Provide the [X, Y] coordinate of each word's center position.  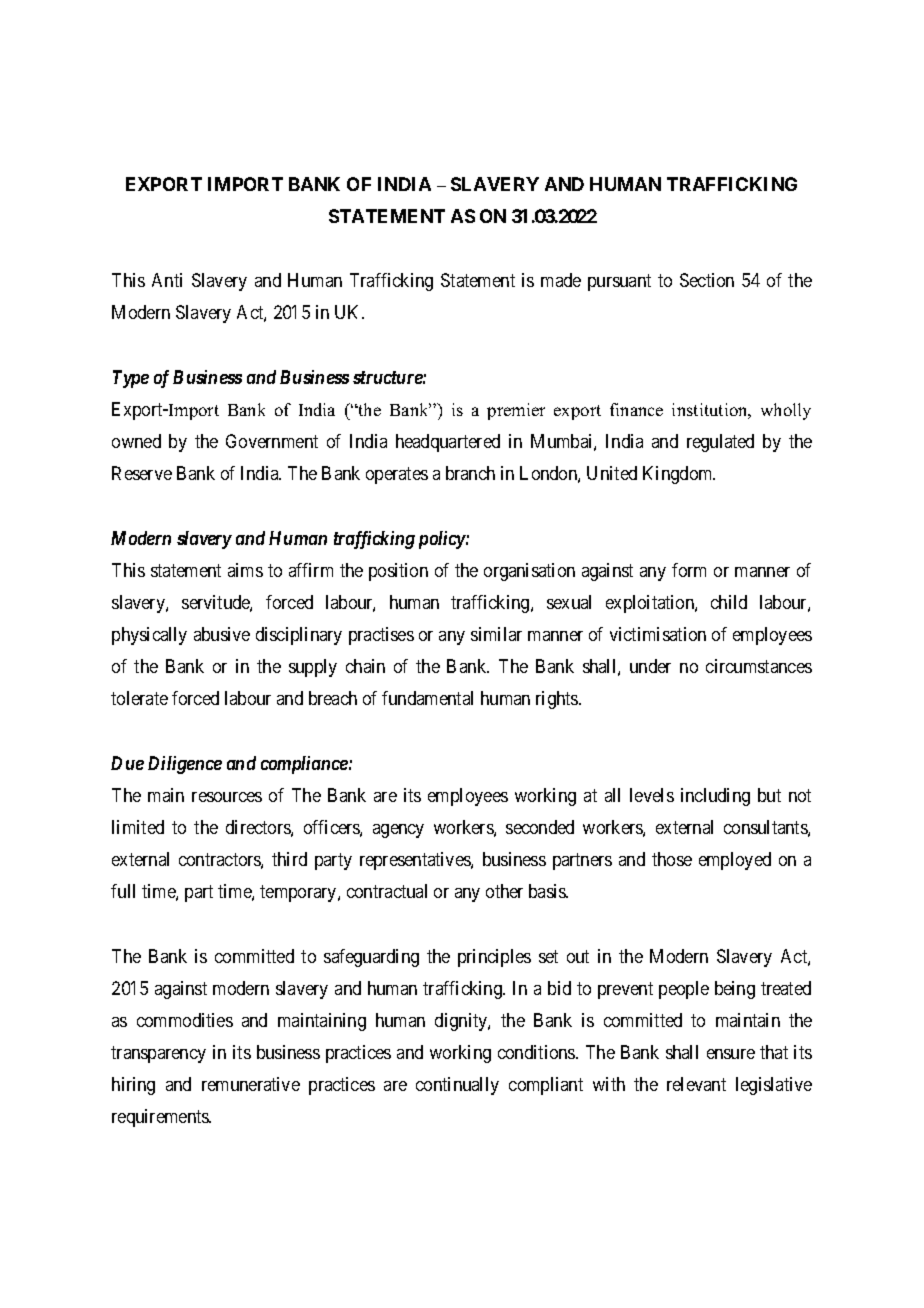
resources [227, 797]
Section [707, 280]
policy [443, 540]
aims [245, 570]
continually [457, 1086]
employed [735, 861]
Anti [167, 280]
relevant [696, 1084]
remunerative [251, 1084]
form [689, 570]
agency [398, 831]
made [561, 280]
